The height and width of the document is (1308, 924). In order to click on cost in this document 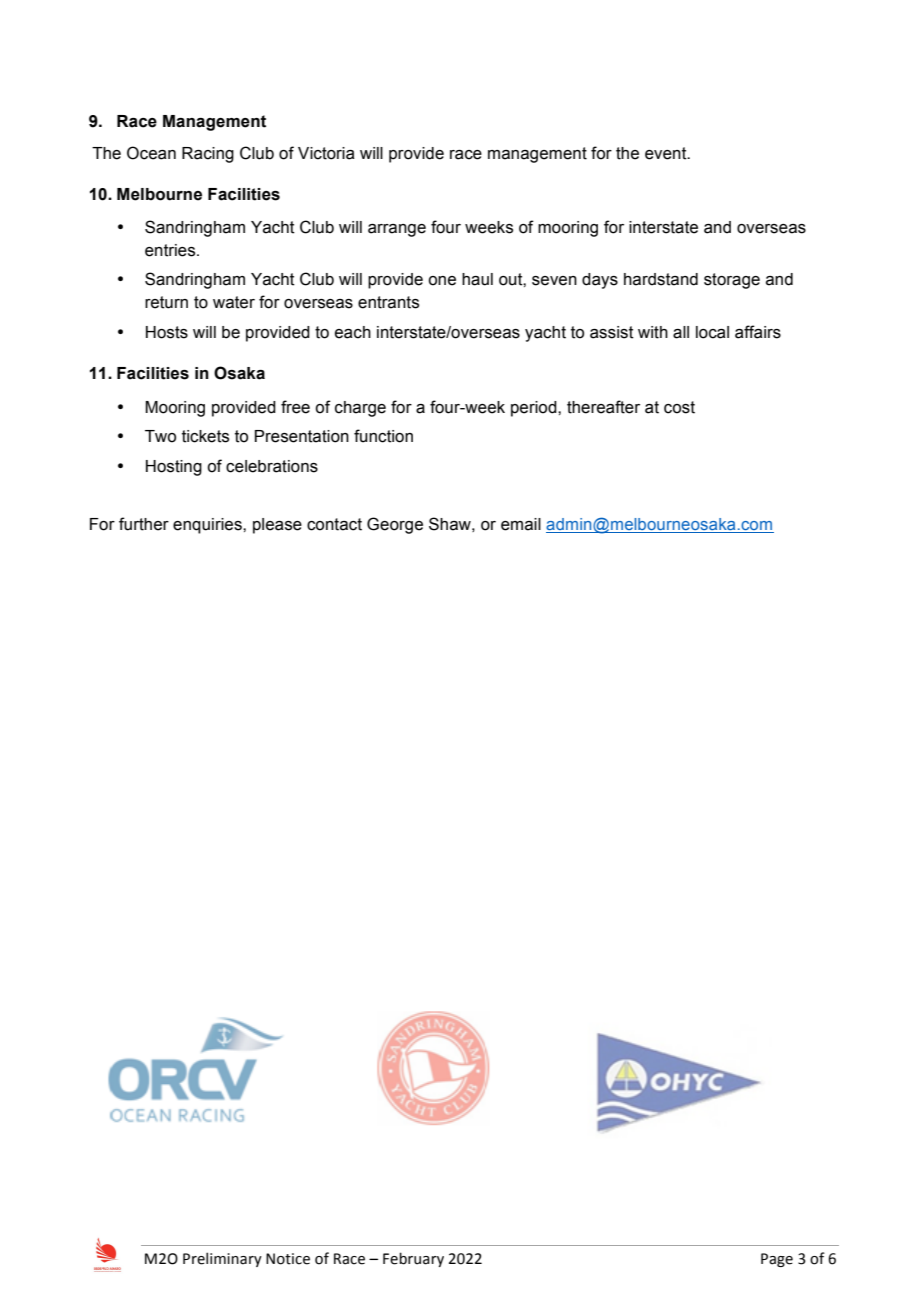, I will do `click(679, 407)`.
